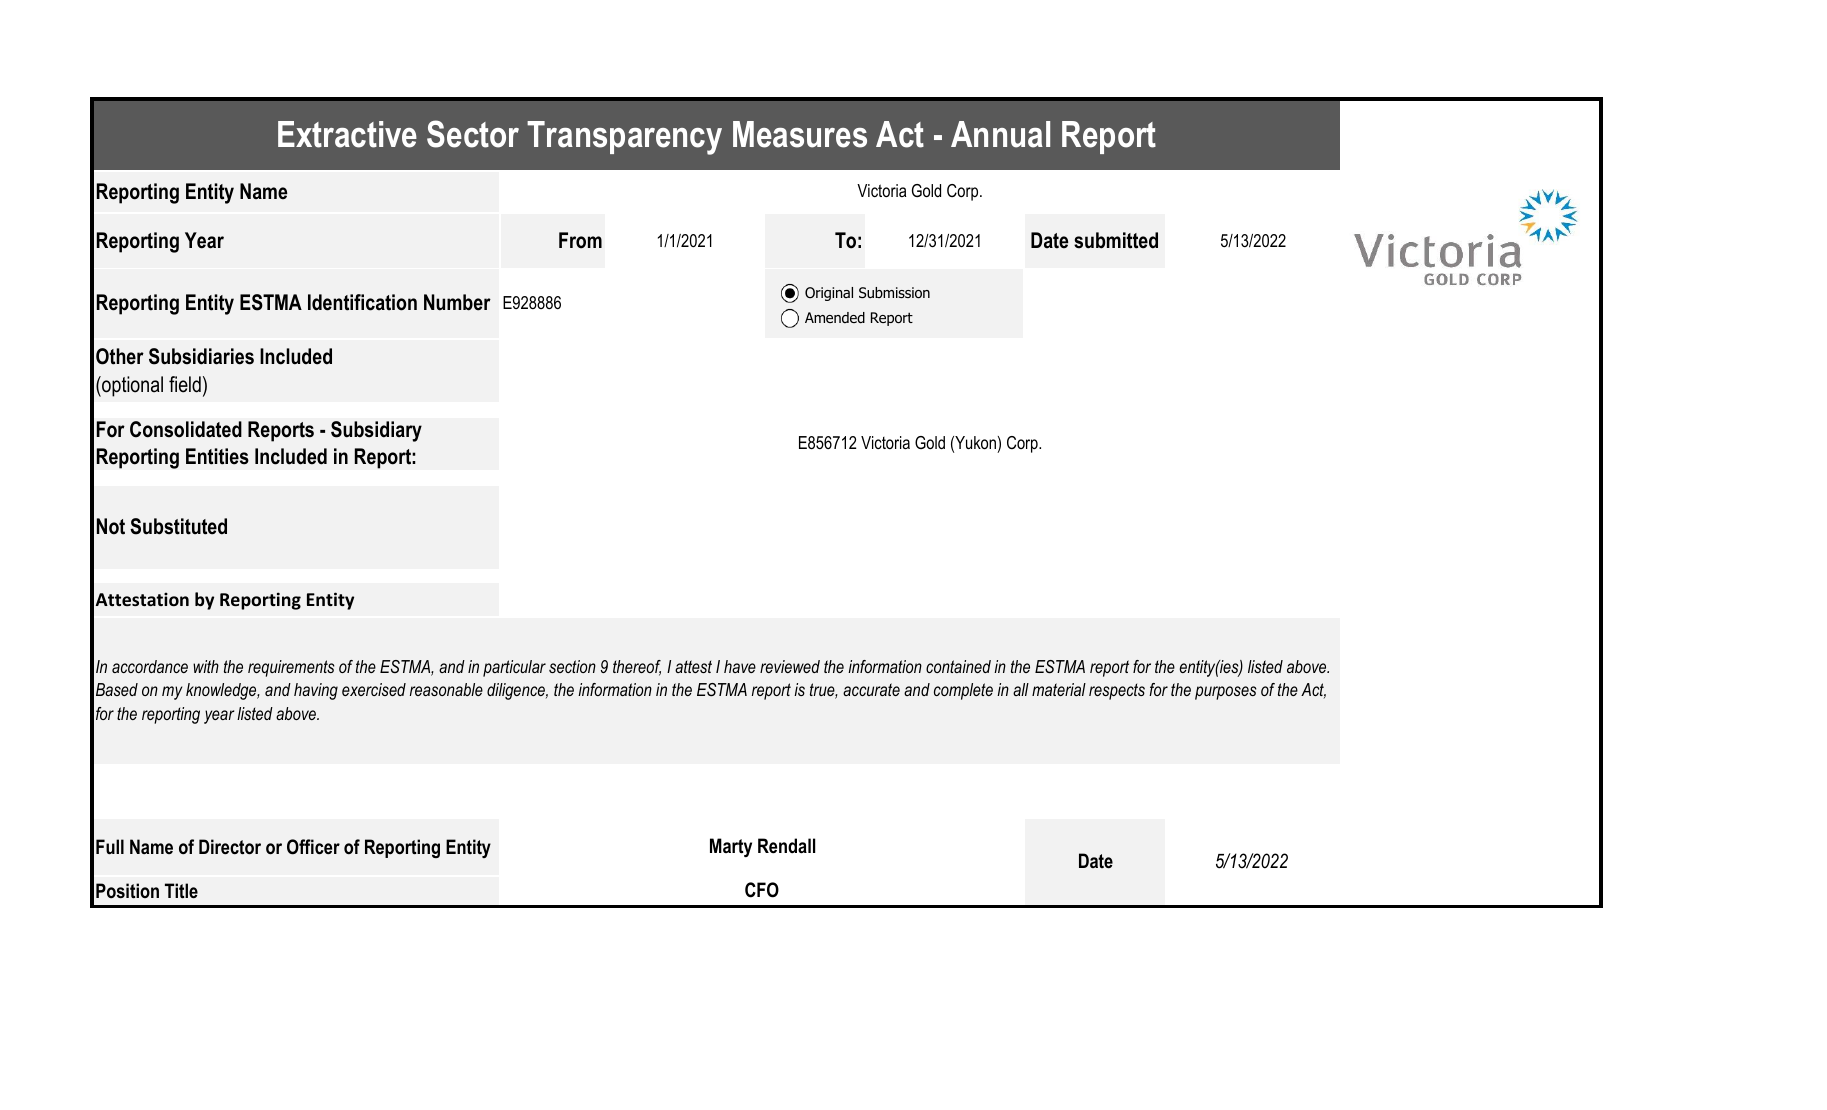  I want to click on Transparency, so click(624, 138).
